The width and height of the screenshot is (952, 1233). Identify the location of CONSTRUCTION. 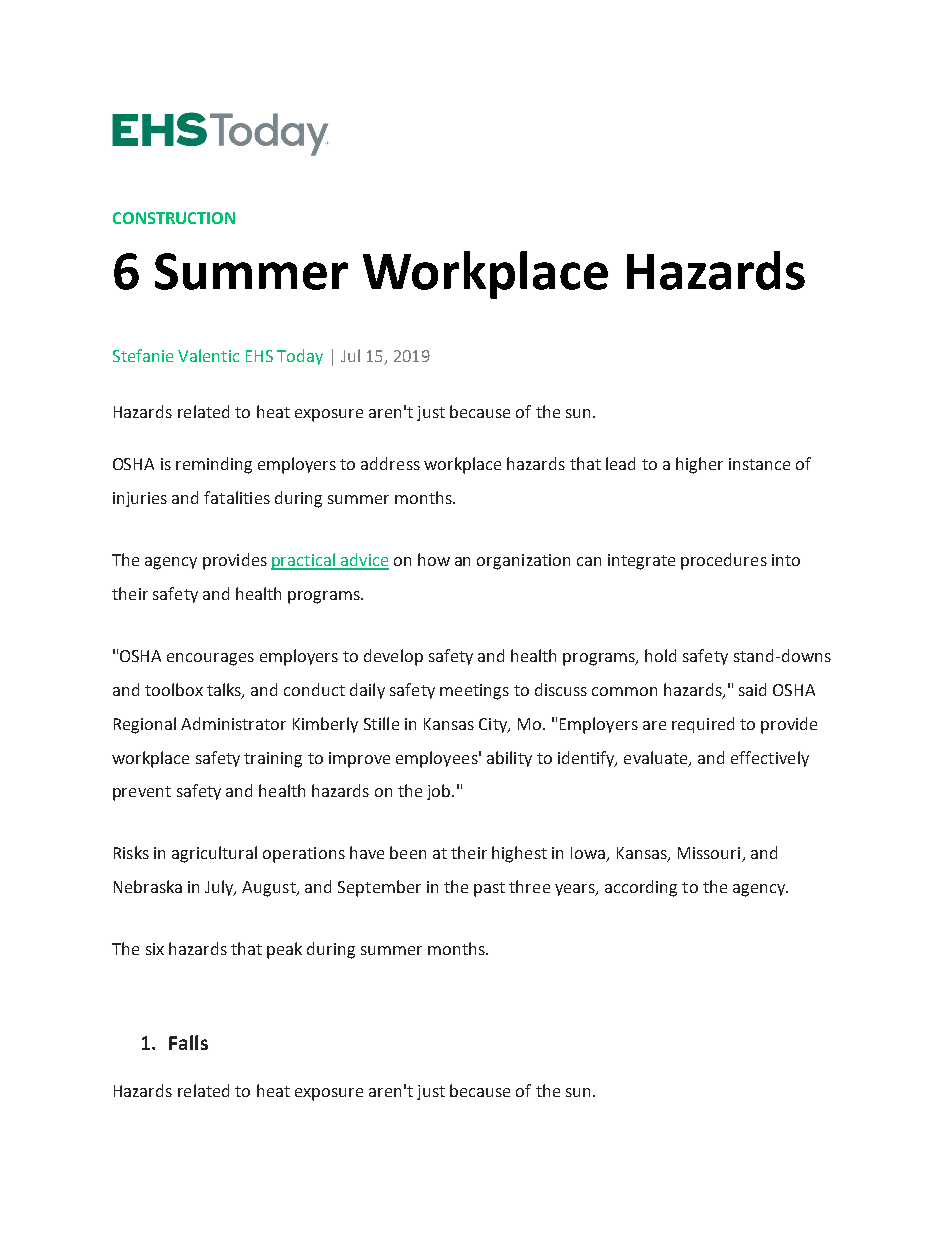
(174, 218).
